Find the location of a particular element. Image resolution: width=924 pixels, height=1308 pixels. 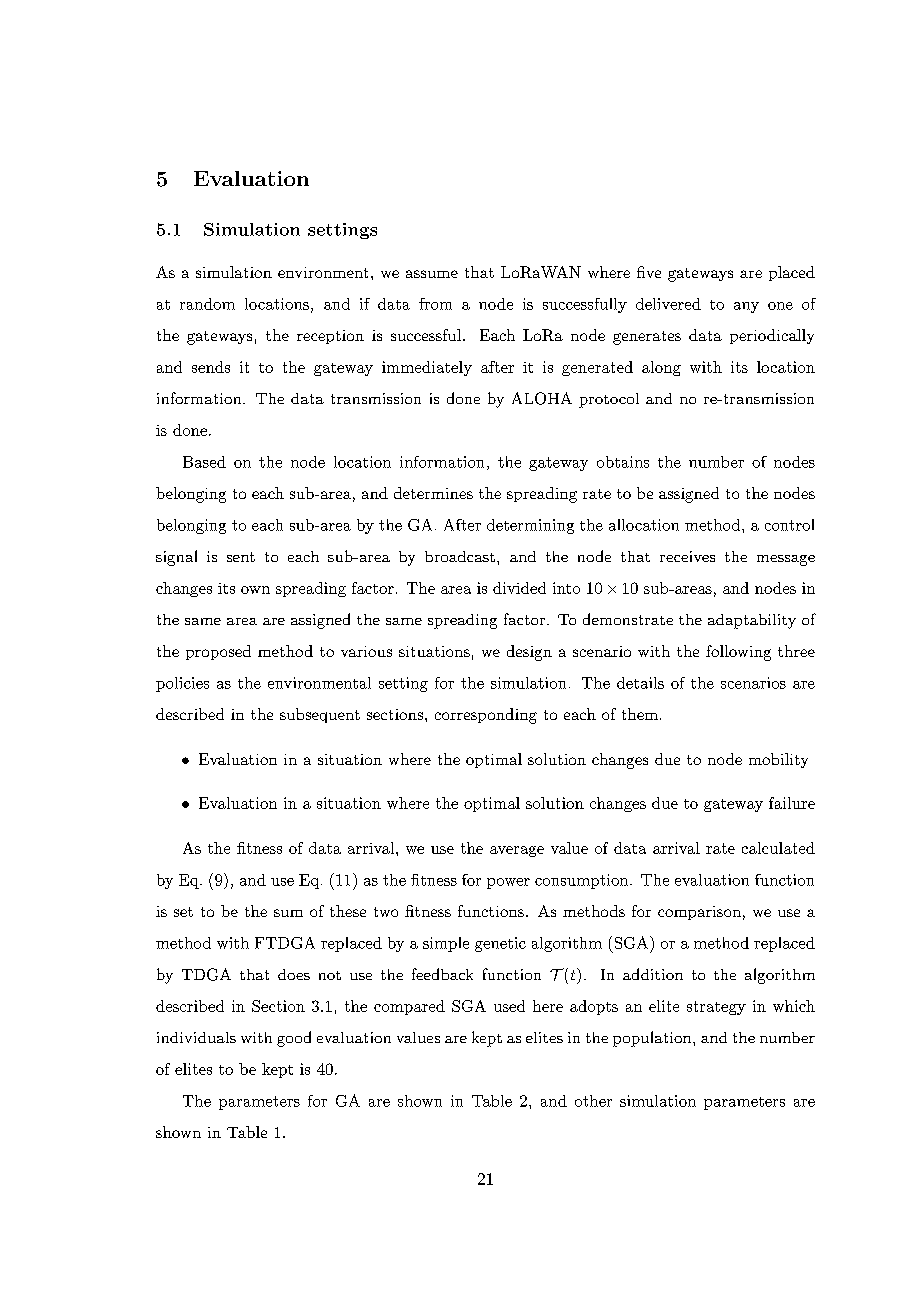

does is located at coordinates (294, 974).
